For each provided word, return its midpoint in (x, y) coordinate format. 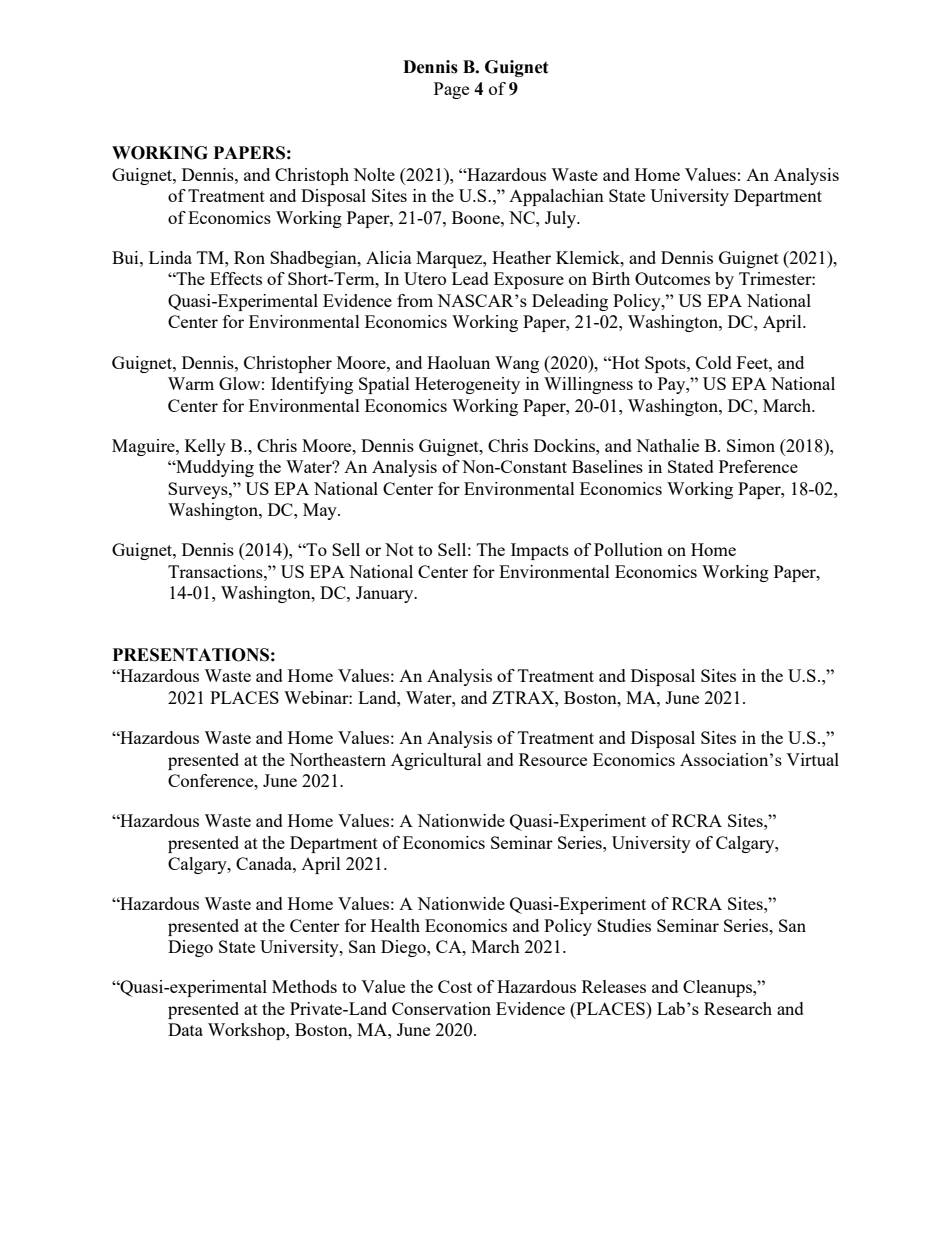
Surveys (199, 490)
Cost (455, 986)
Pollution (628, 549)
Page (451, 90)
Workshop (247, 1031)
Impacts (540, 551)
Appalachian (556, 197)
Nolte (374, 174)
